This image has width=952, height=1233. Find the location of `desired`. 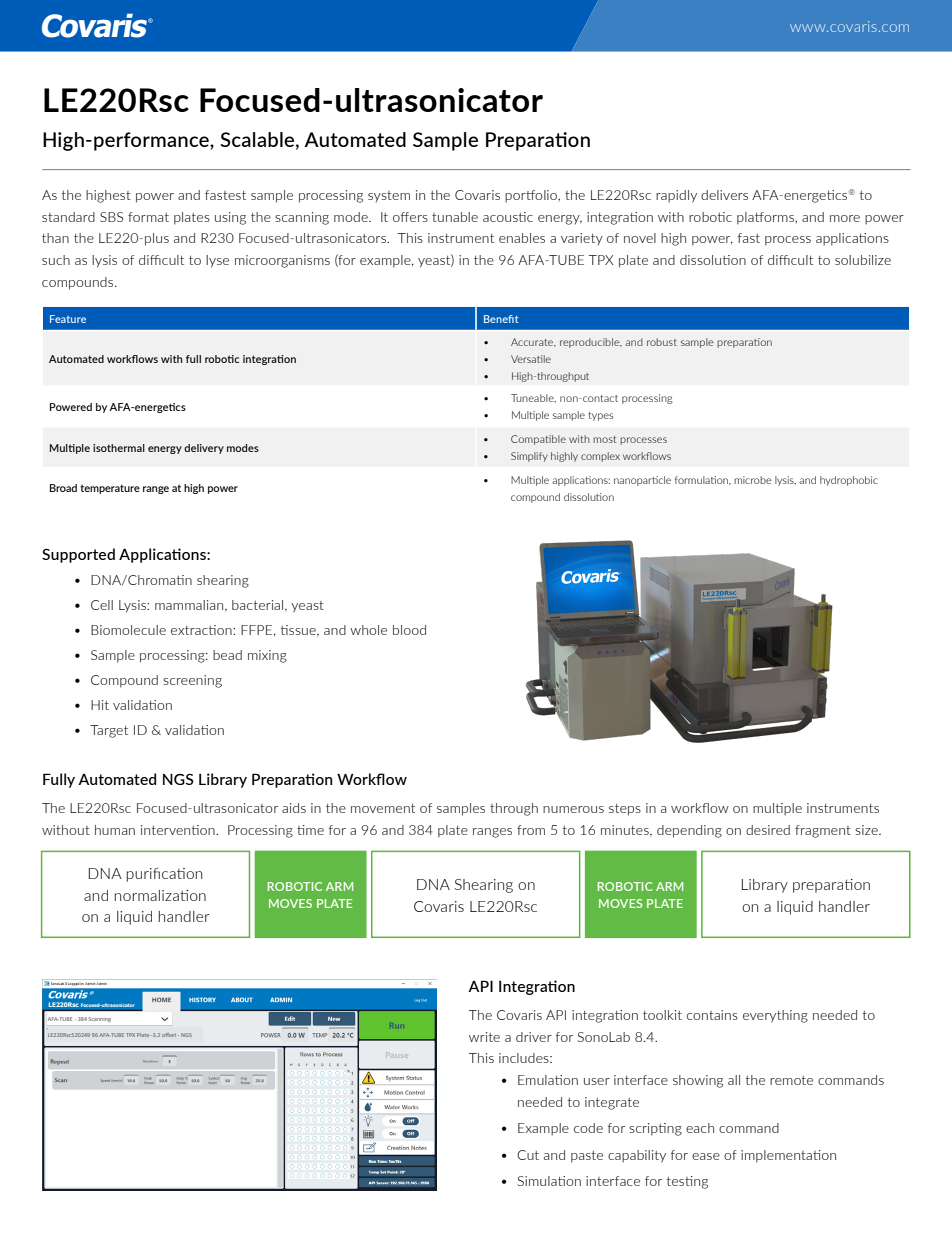

desired is located at coordinates (768, 830).
